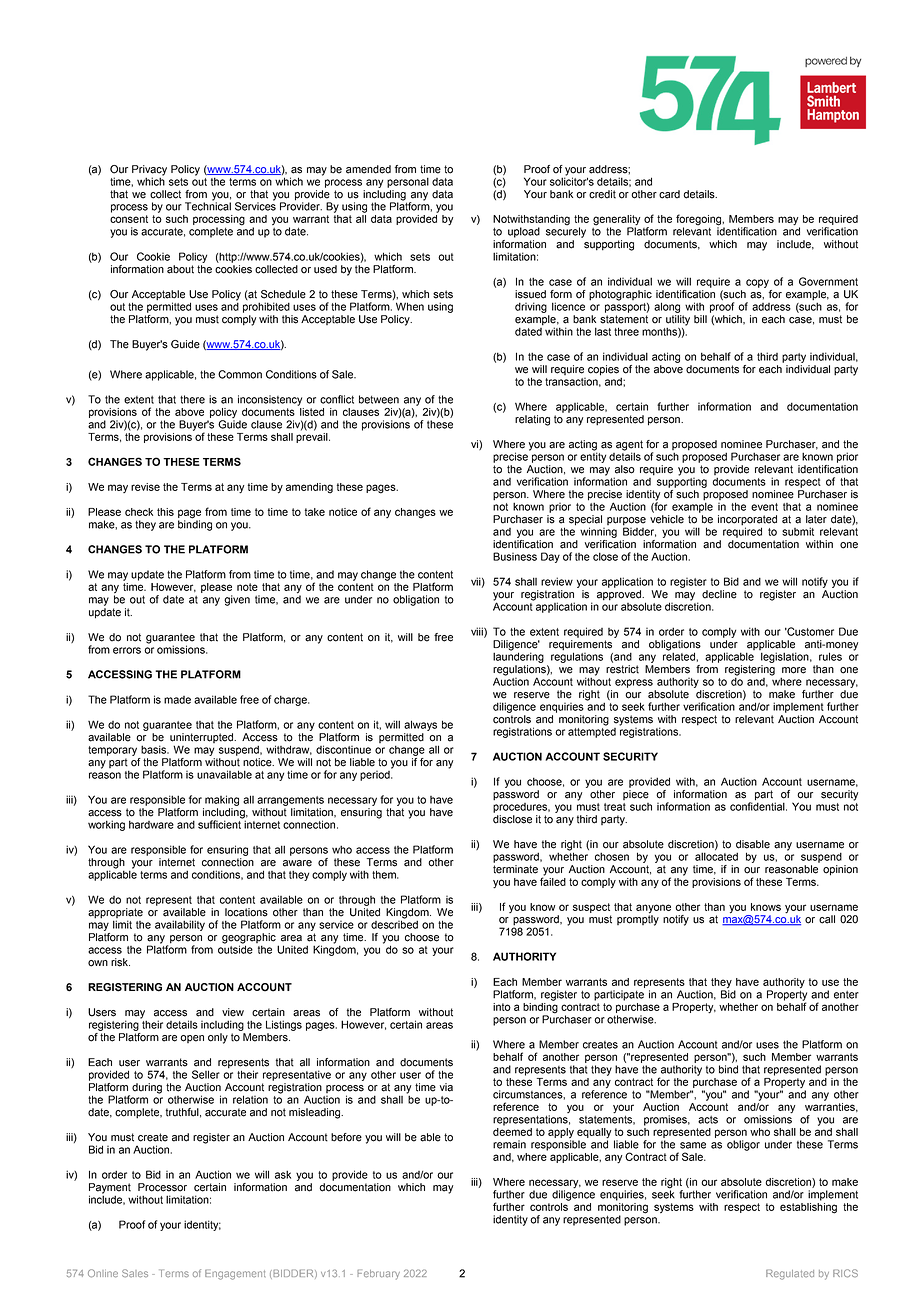 Image resolution: width=924 pixels, height=1308 pixels. What do you see at coordinates (524, 232) in the screenshot?
I see `upload` at bounding box center [524, 232].
